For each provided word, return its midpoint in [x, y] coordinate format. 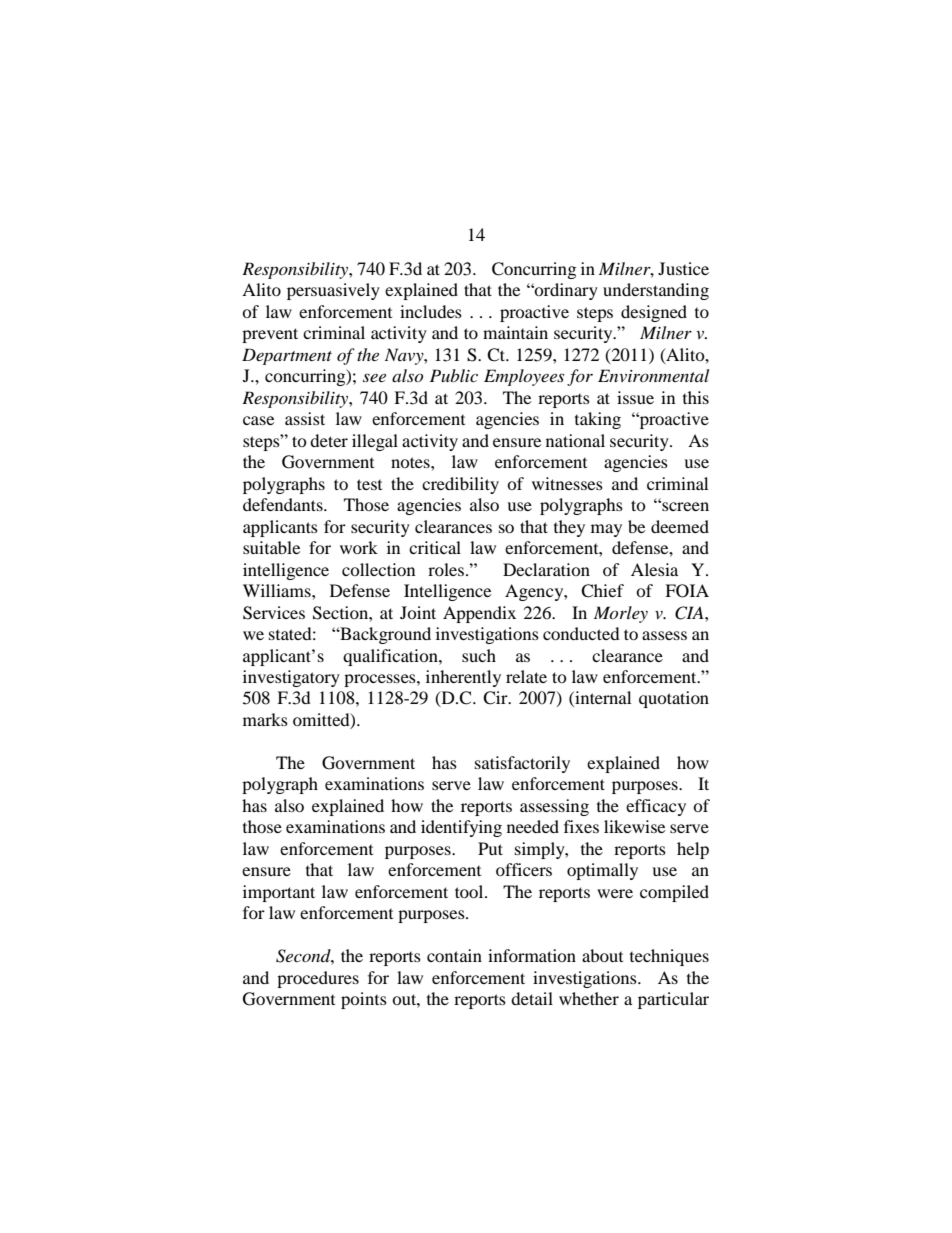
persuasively [333, 291]
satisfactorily [522, 764]
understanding [656, 291]
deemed [680, 526]
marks [265, 719]
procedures [318, 979]
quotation [674, 699]
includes [431, 311]
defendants [284, 504]
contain [454, 955]
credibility [460, 485]
